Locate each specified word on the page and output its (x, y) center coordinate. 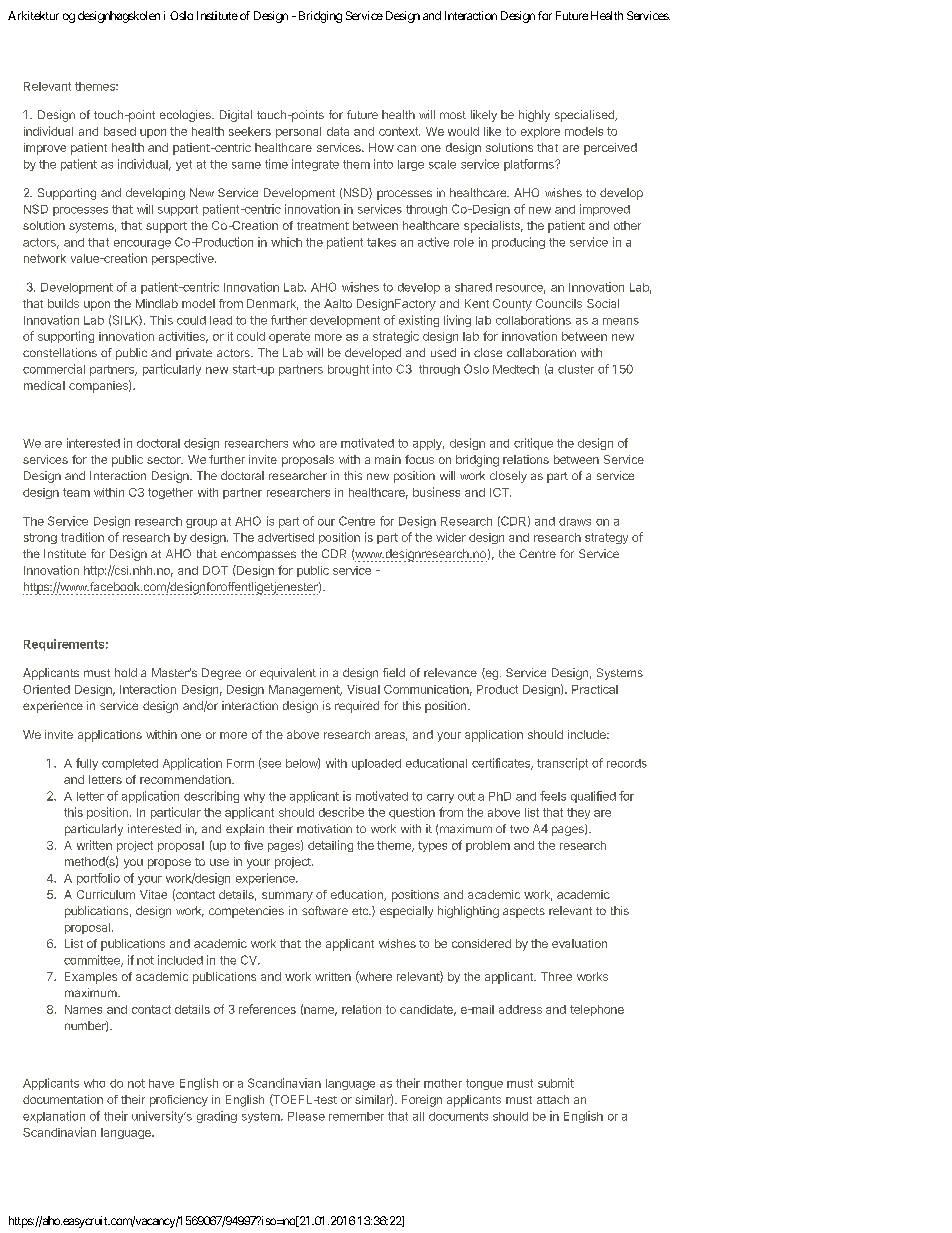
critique (533, 444)
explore (540, 132)
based (120, 131)
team (76, 492)
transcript (562, 764)
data (338, 131)
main (388, 459)
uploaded (376, 764)
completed (130, 764)
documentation (63, 1099)
